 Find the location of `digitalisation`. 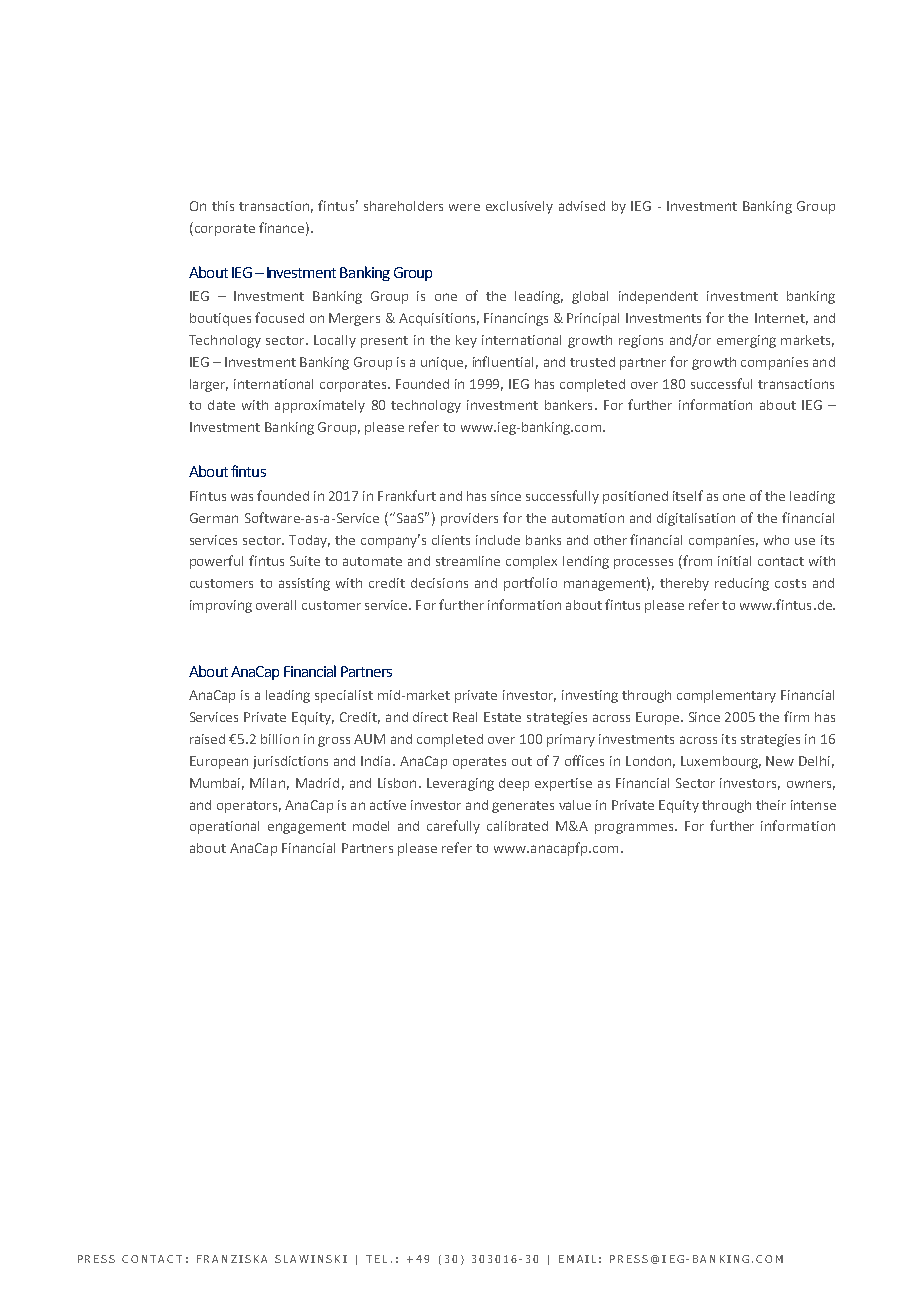

digitalisation is located at coordinates (696, 519).
